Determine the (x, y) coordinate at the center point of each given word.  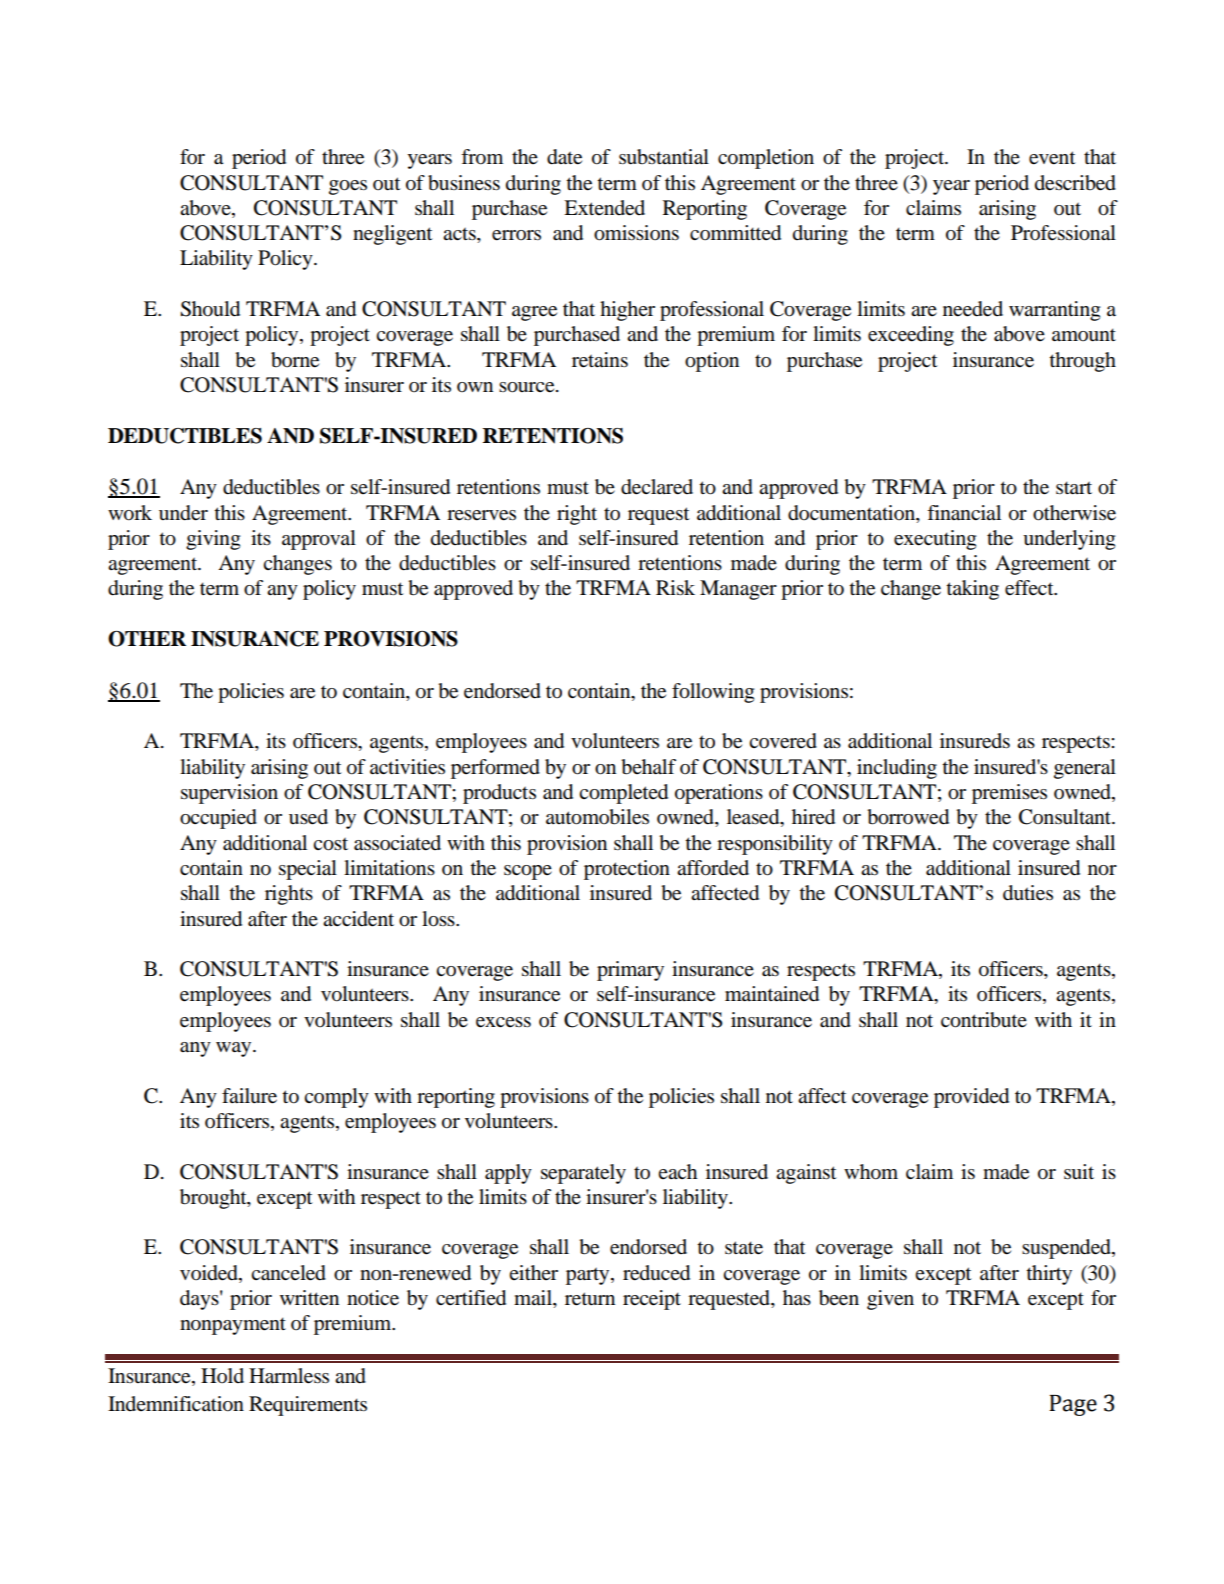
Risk (675, 588)
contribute (984, 1020)
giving (213, 540)
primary (630, 971)
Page (1073, 1405)
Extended (604, 208)
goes (348, 187)
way (235, 1049)
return (590, 1299)
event (1052, 158)
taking (972, 590)
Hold (222, 1376)
